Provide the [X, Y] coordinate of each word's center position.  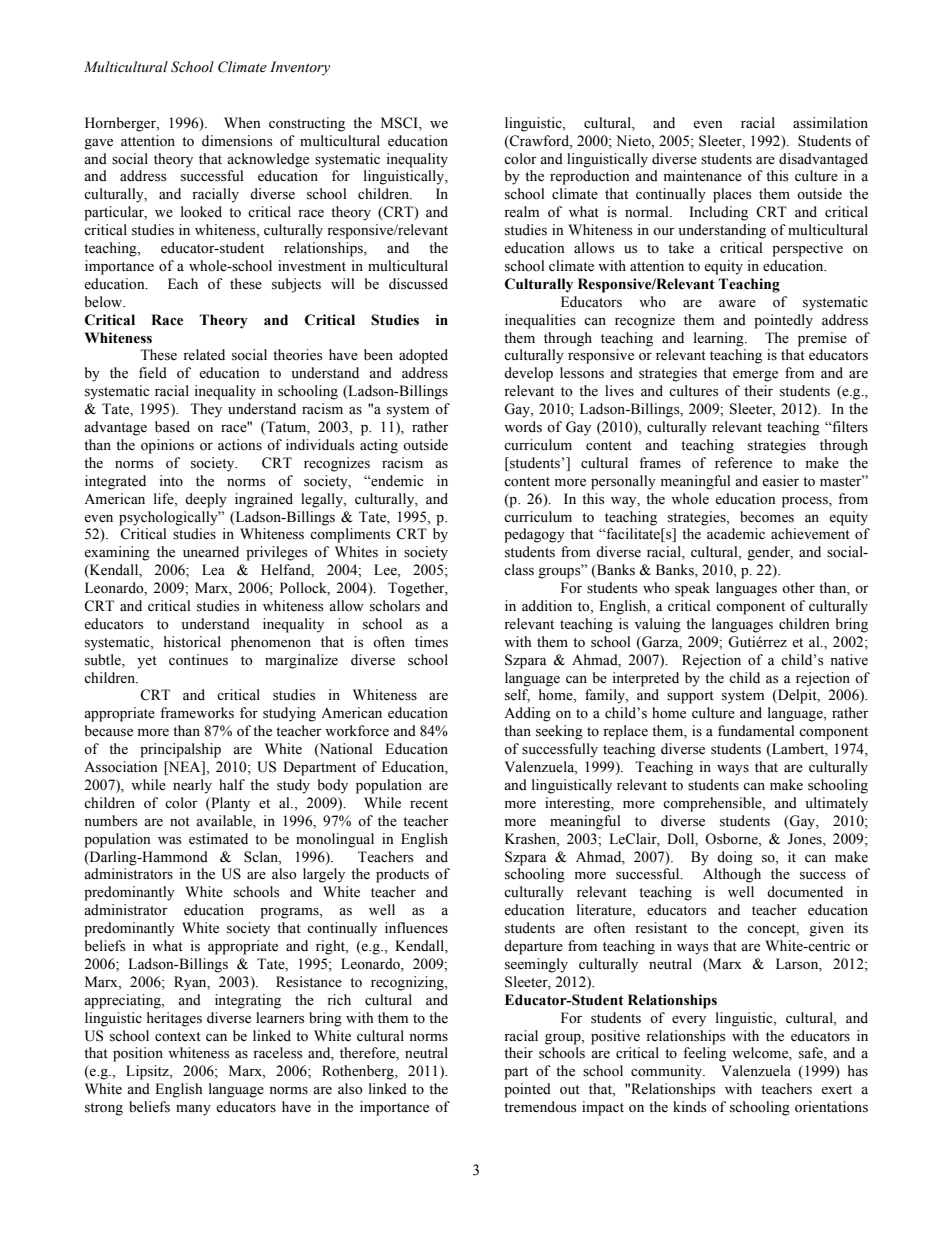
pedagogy [534, 535]
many [193, 1110]
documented [805, 892]
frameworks [197, 713]
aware [737, 304]
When [242, 123]
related [204, 355]
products [402, 875]
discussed [418, 284]
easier [780, 481]
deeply [206, 500]
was [169, 841]
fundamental [756, 731]
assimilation [830, 123]
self [517, 696]
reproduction [590, 177]
